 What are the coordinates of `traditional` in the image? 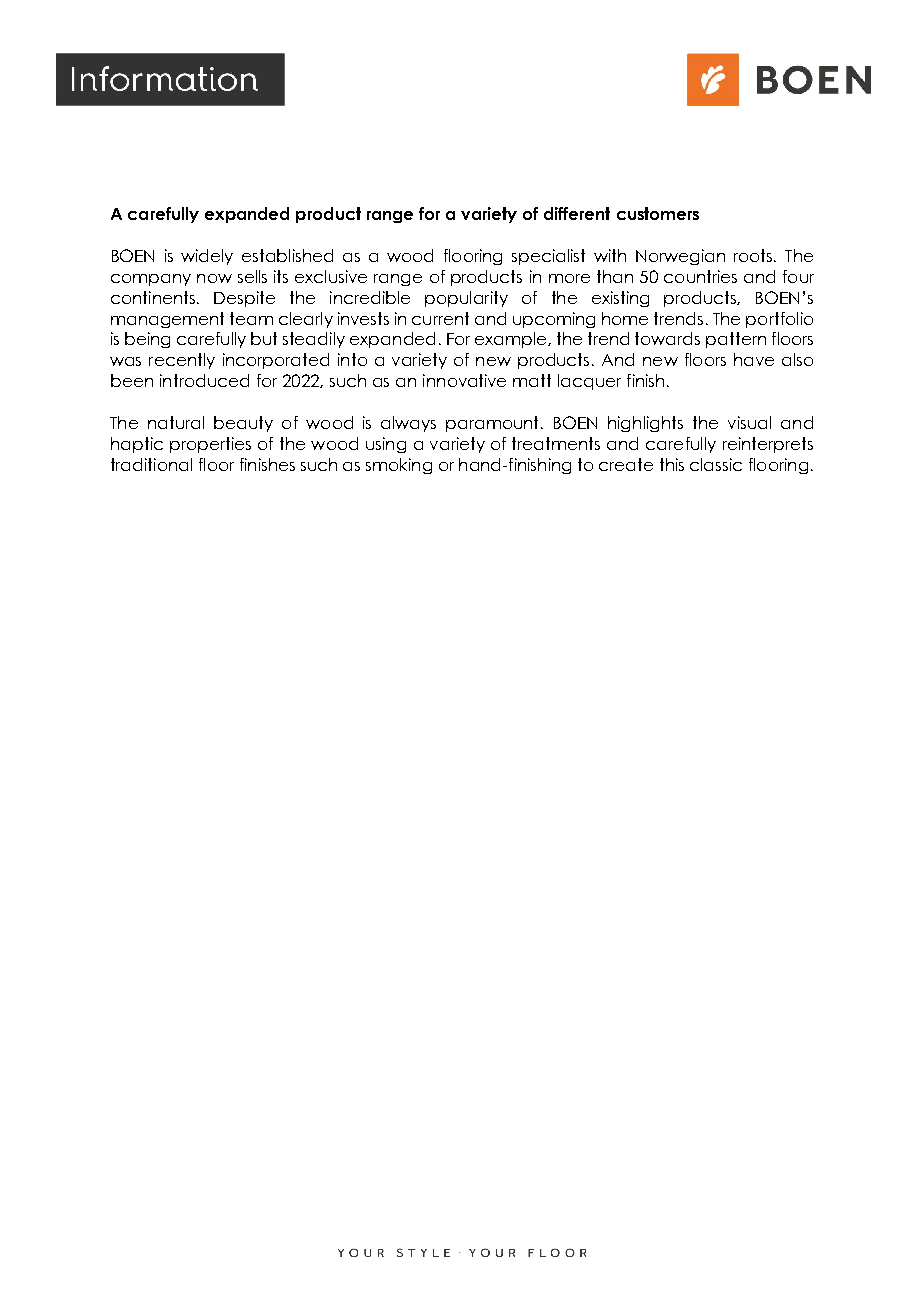 It's located at (151, 464).
